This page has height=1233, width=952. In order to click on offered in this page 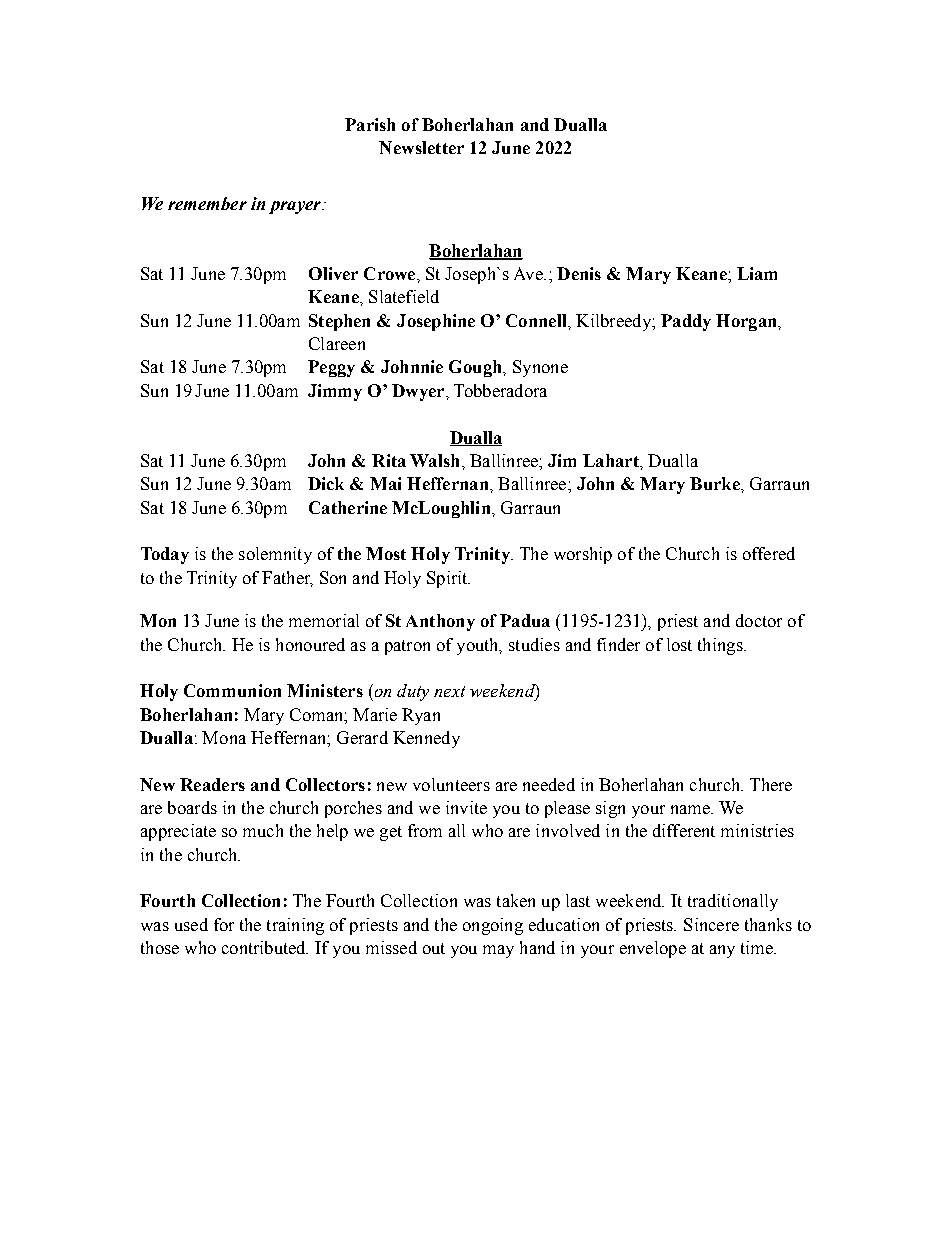, I will do `click(769, 553)`.
